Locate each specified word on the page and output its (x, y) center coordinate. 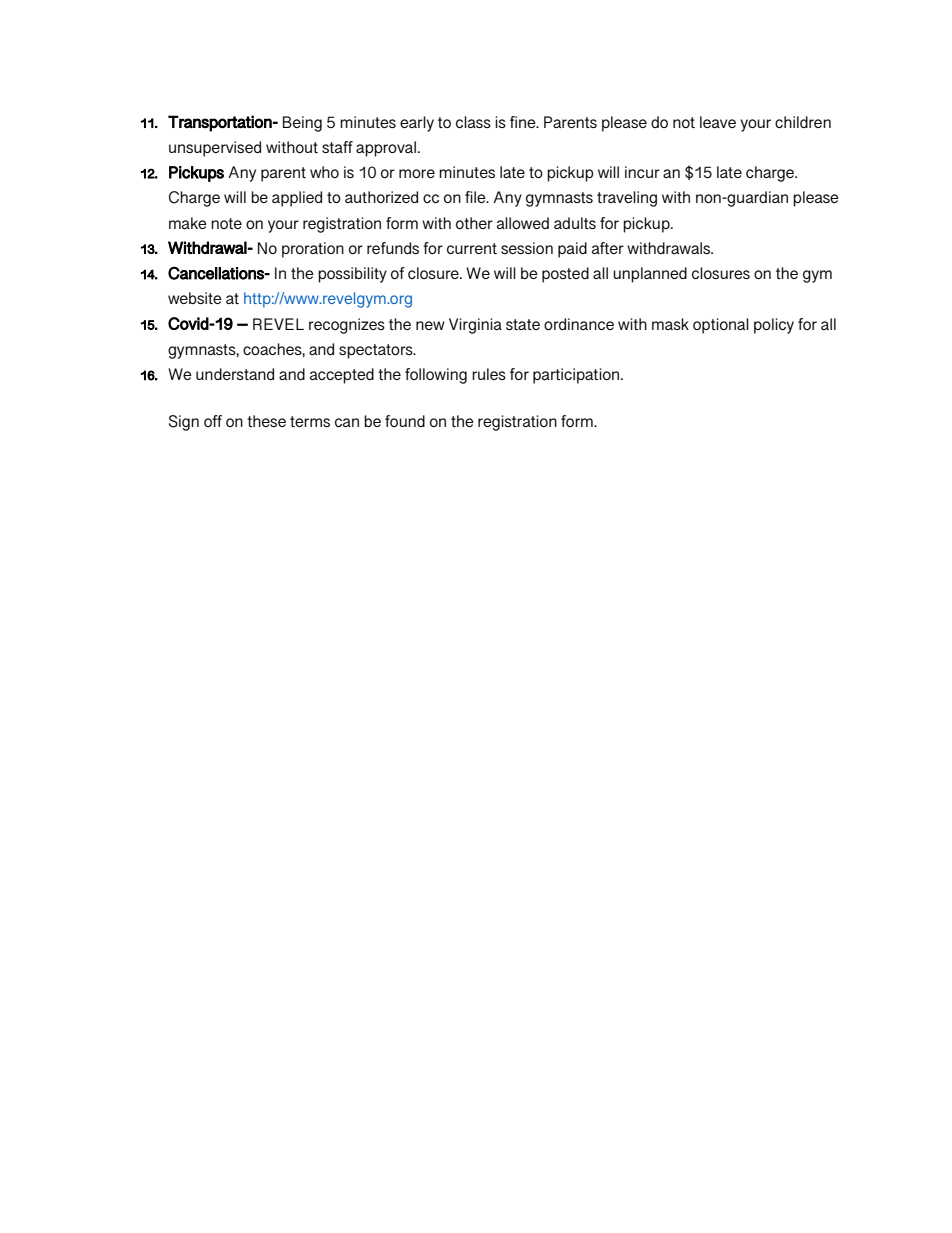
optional (721, 326)
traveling (627, 199)
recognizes (347, 326)
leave (718, 122)
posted (565, 275)
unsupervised (215, 149)
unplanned (650, 275)
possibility (352, 275)
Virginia (475, 326)
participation (577, 376)
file (476, 197)
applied (297, 199)
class (473, 122)
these (266, 421)
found (405, 421)
